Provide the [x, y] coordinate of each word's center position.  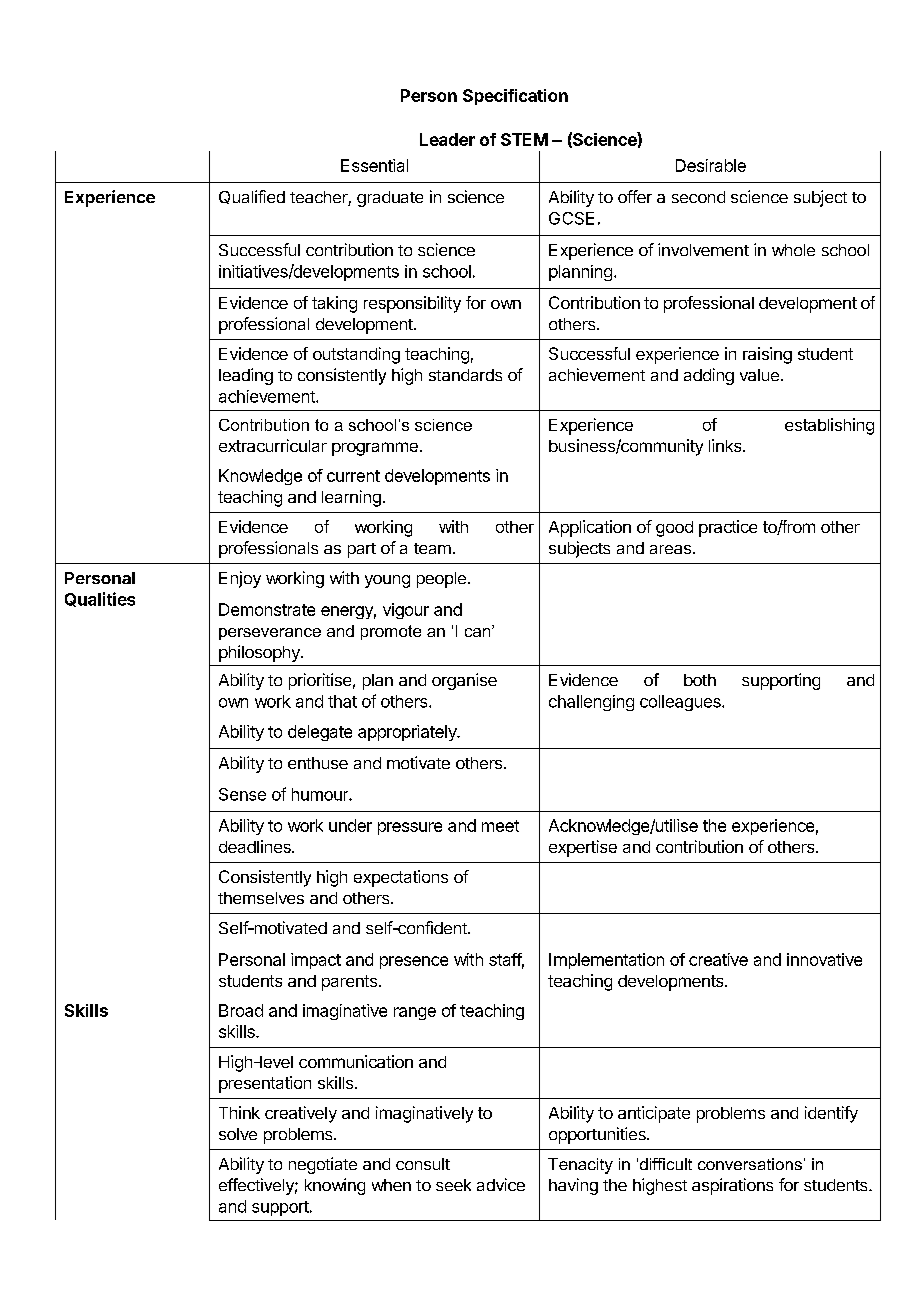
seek [453, 1185]
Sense [242, 794]
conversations [750, 1164]
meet [500, 826]
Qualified [252, 197]
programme [375, 449]
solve [238, 1134]
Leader [447, 139]
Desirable [711, 165]
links [726, 445]
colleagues [681, 703]
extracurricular [273, 445]
